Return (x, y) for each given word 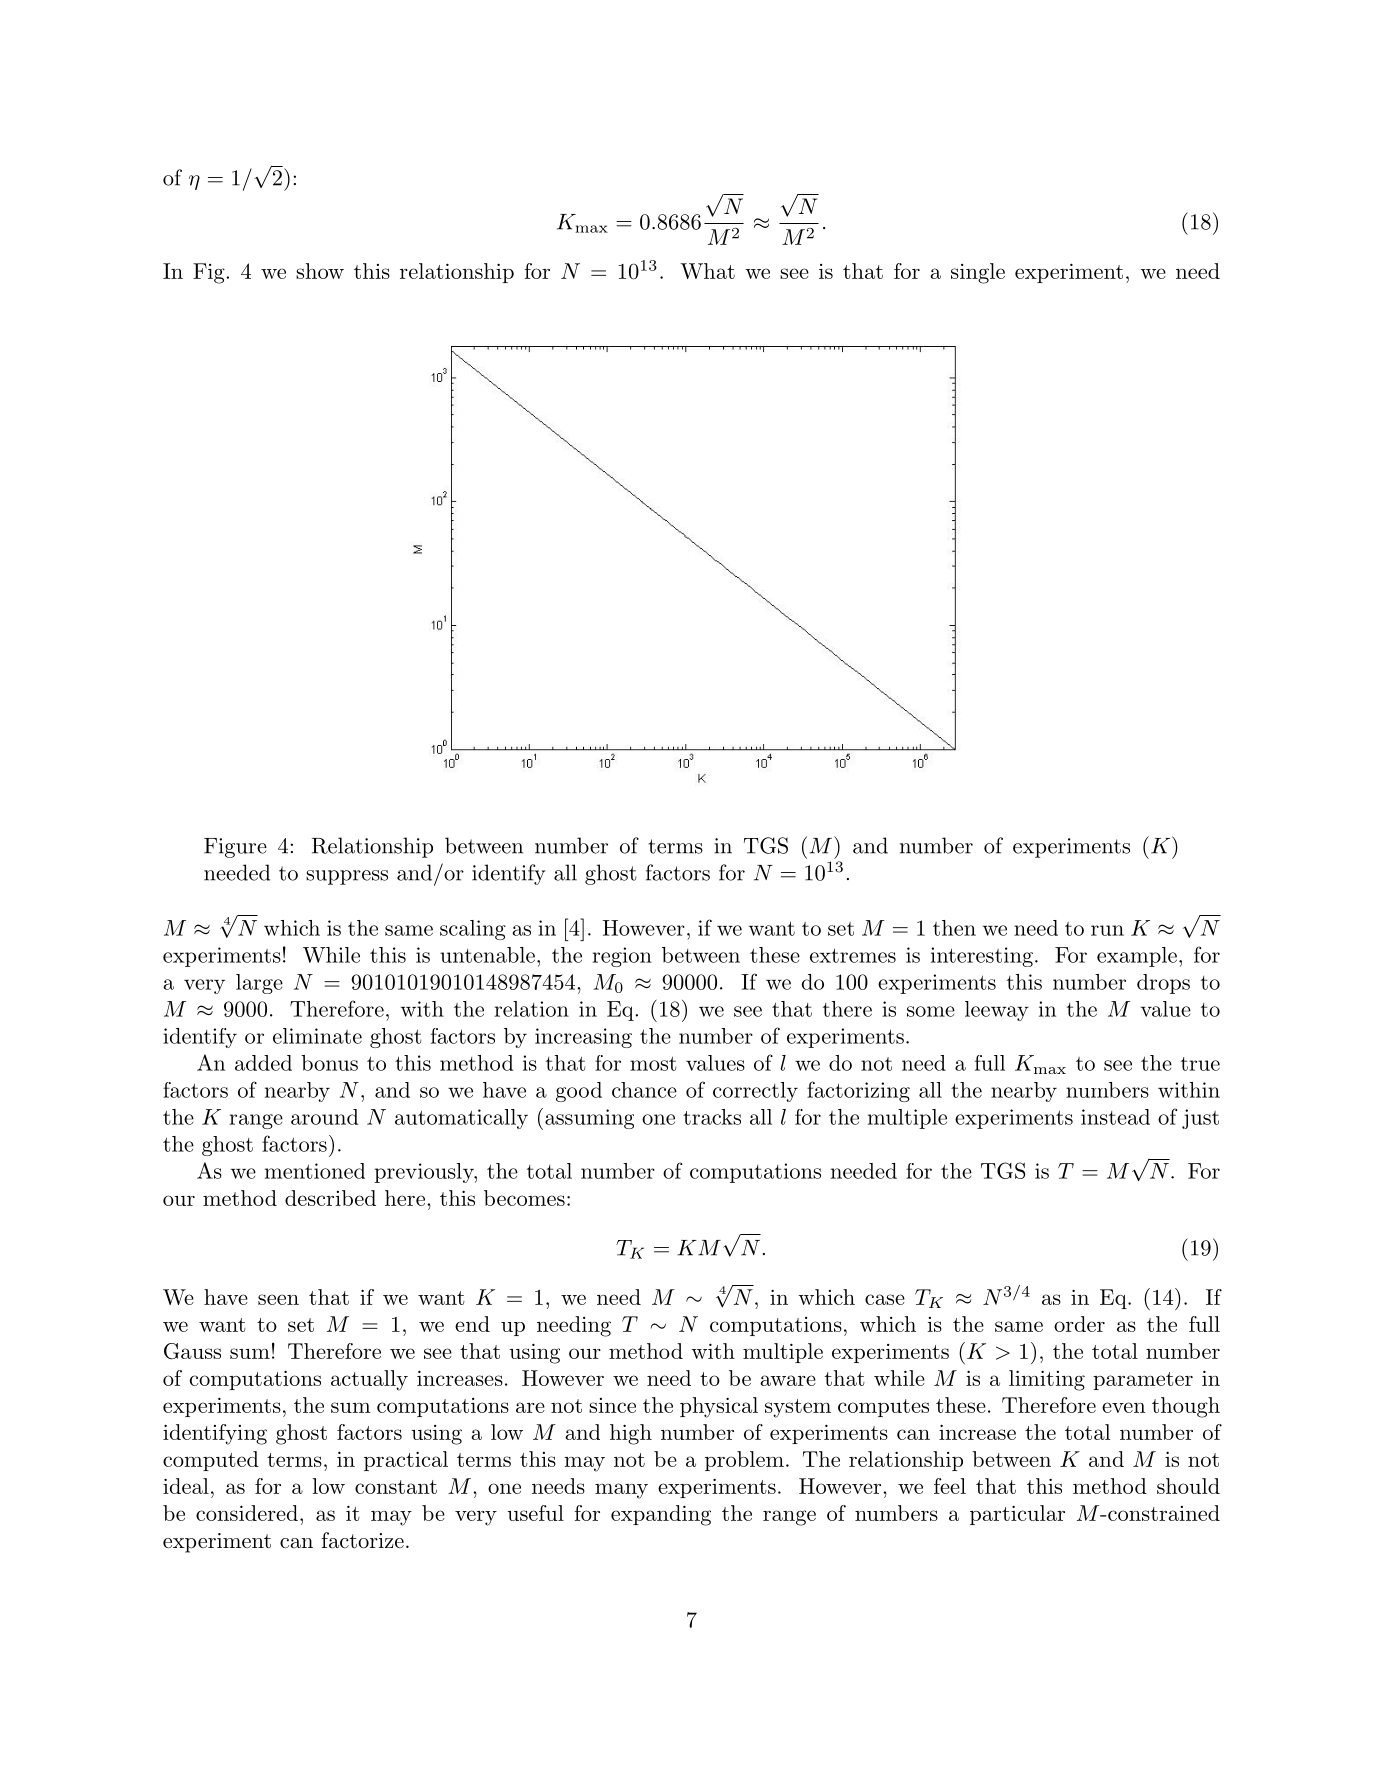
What (707, 271)
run (1107, 930)
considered (247, 1513)
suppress (347, 877)
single (978, 273)
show (320, 271)
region (622, 957)
